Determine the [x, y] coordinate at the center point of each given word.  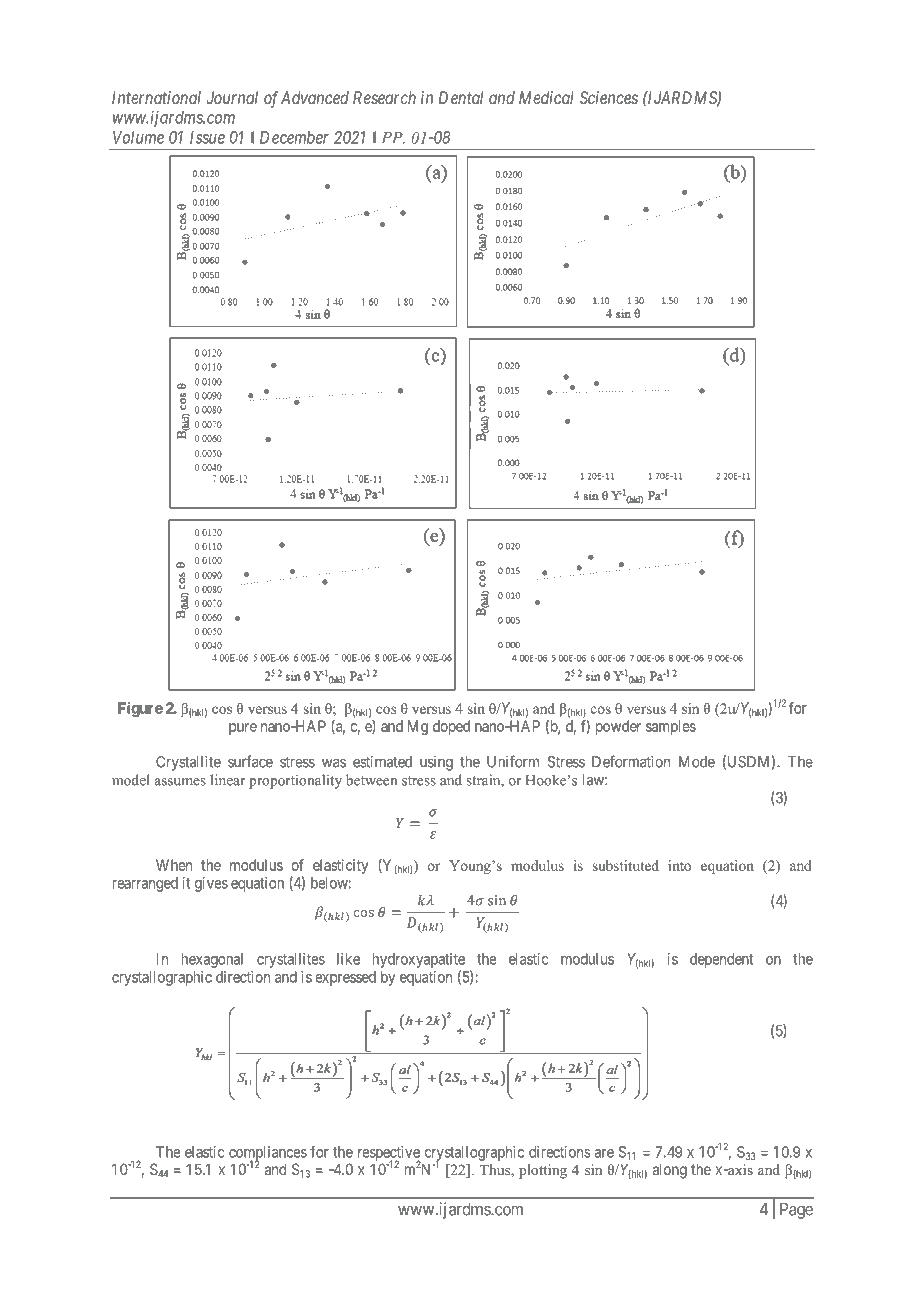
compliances [268, 1154]
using [436, 763]
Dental [461, 97]
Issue [207, 137]
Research [384, 97]
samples [671, 727]
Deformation [631, 761]
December [294, 137]
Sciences [609, 97]
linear [227, 780]
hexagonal [212, 960]
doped [451, 727]
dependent [721, 960]
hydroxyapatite [419, 960]
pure [243, 729]
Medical [546, 97]
